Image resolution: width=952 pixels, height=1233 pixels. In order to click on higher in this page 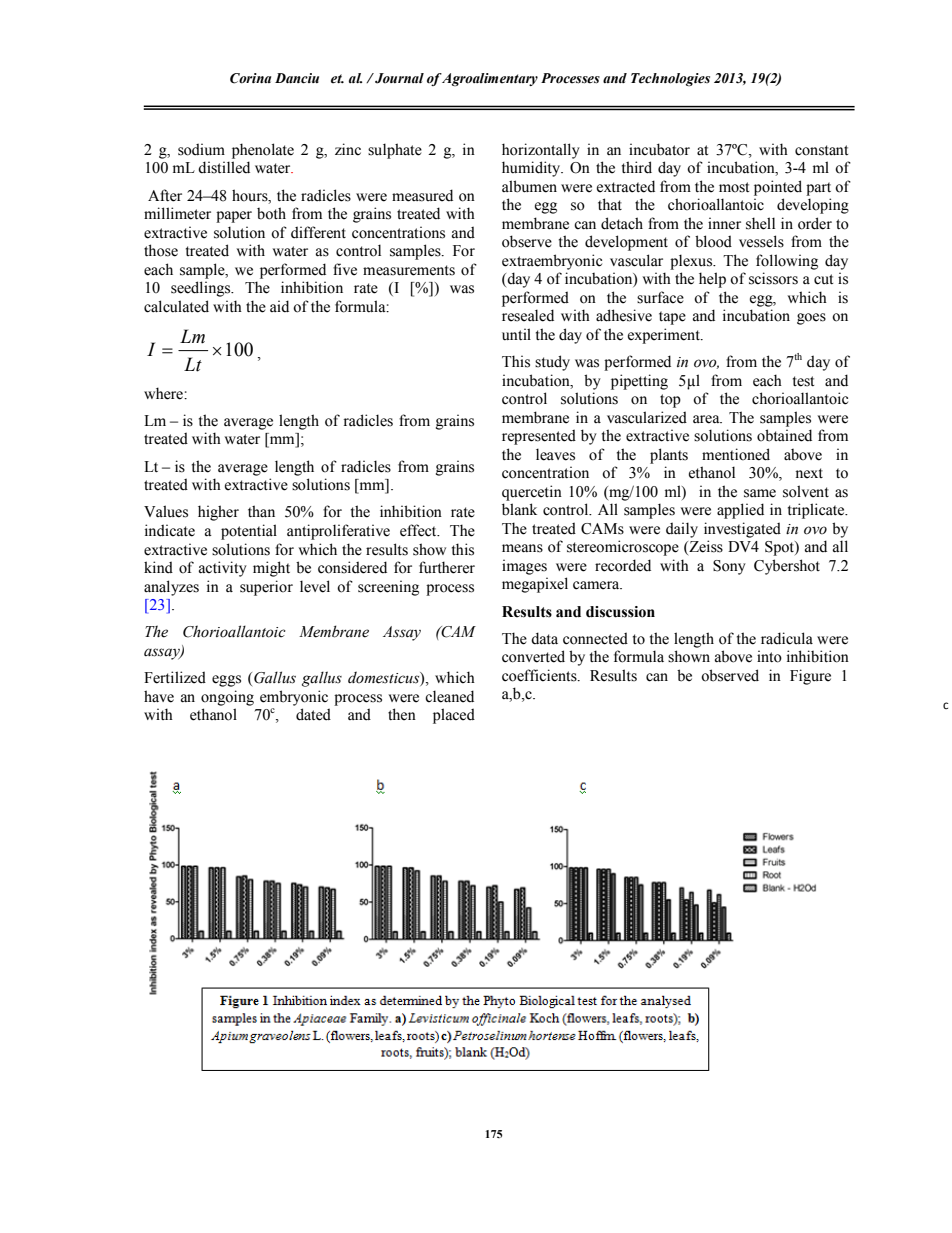, I will do `click(218, 513)`.
